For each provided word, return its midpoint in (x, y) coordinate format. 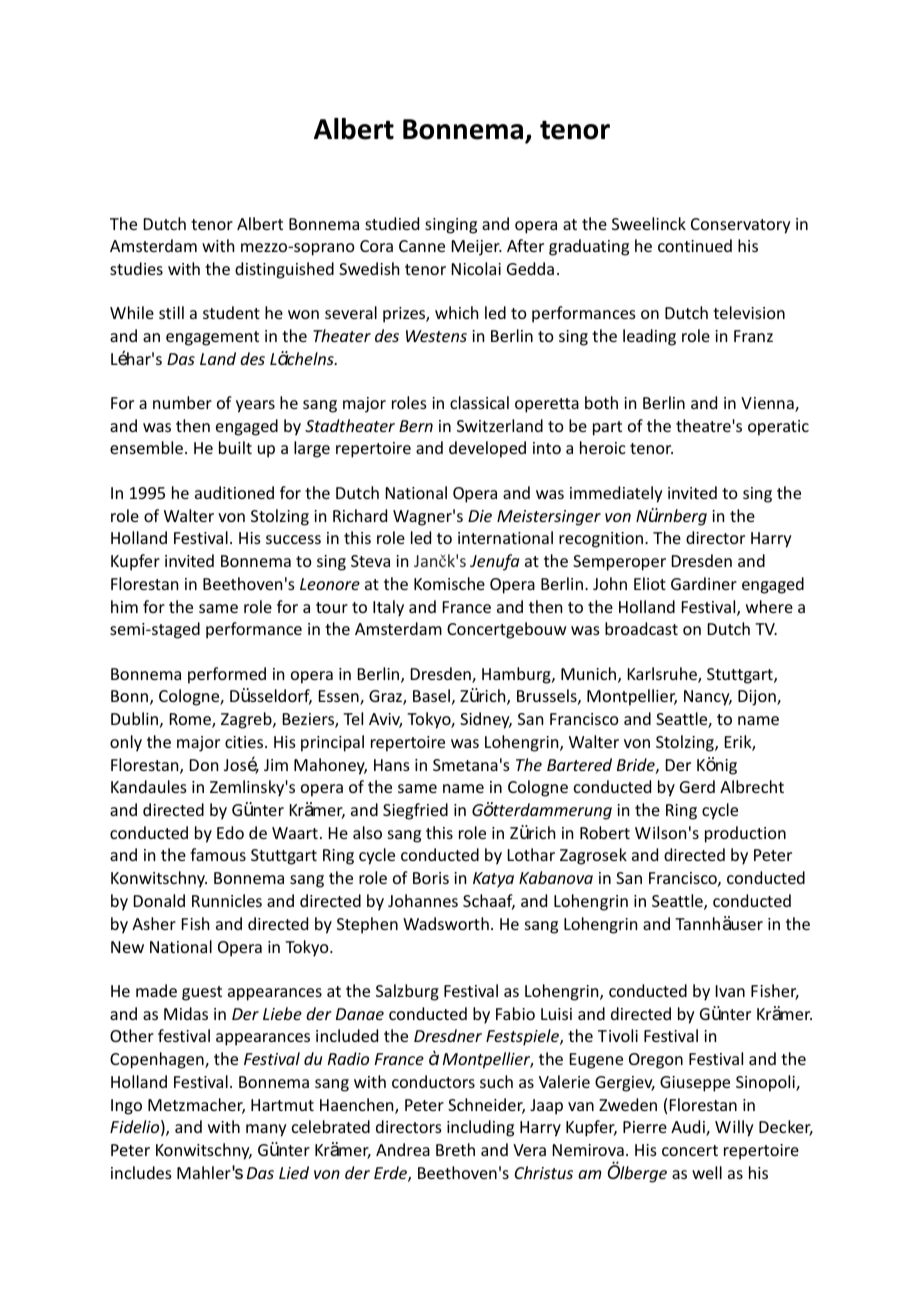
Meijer (477, 248)
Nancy (708, 698)
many (266, 1130)
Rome (191, 720)
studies (136, 268)
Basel (431, 695)
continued (695, 245)
